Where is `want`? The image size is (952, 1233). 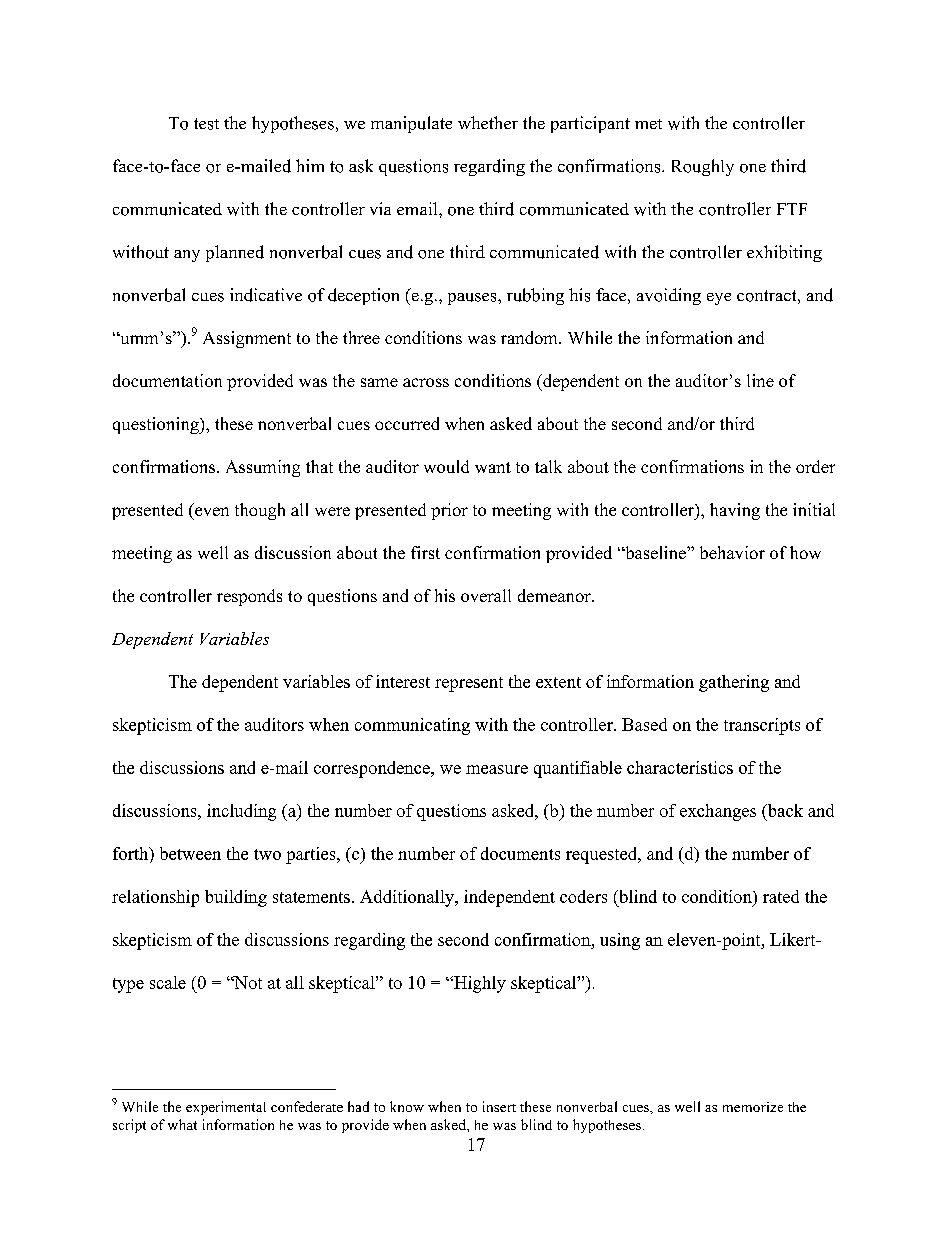
want is located at coordinates (493, 467).
